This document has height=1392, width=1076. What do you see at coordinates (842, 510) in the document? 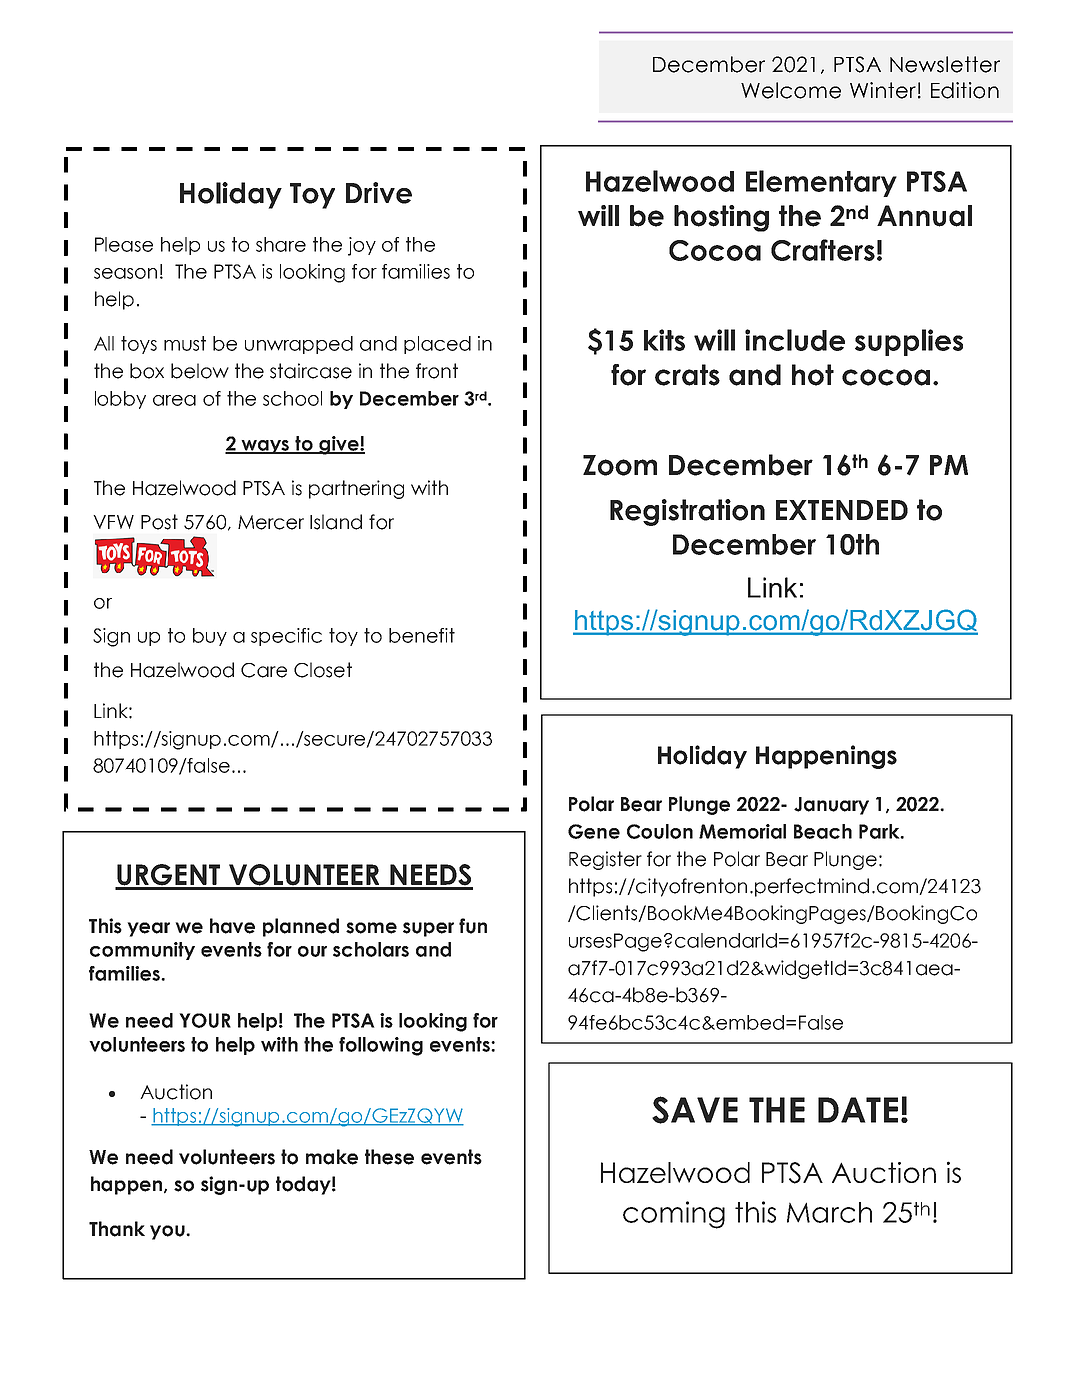
I see `EXTENDED` at bounding box center [842, 510].
